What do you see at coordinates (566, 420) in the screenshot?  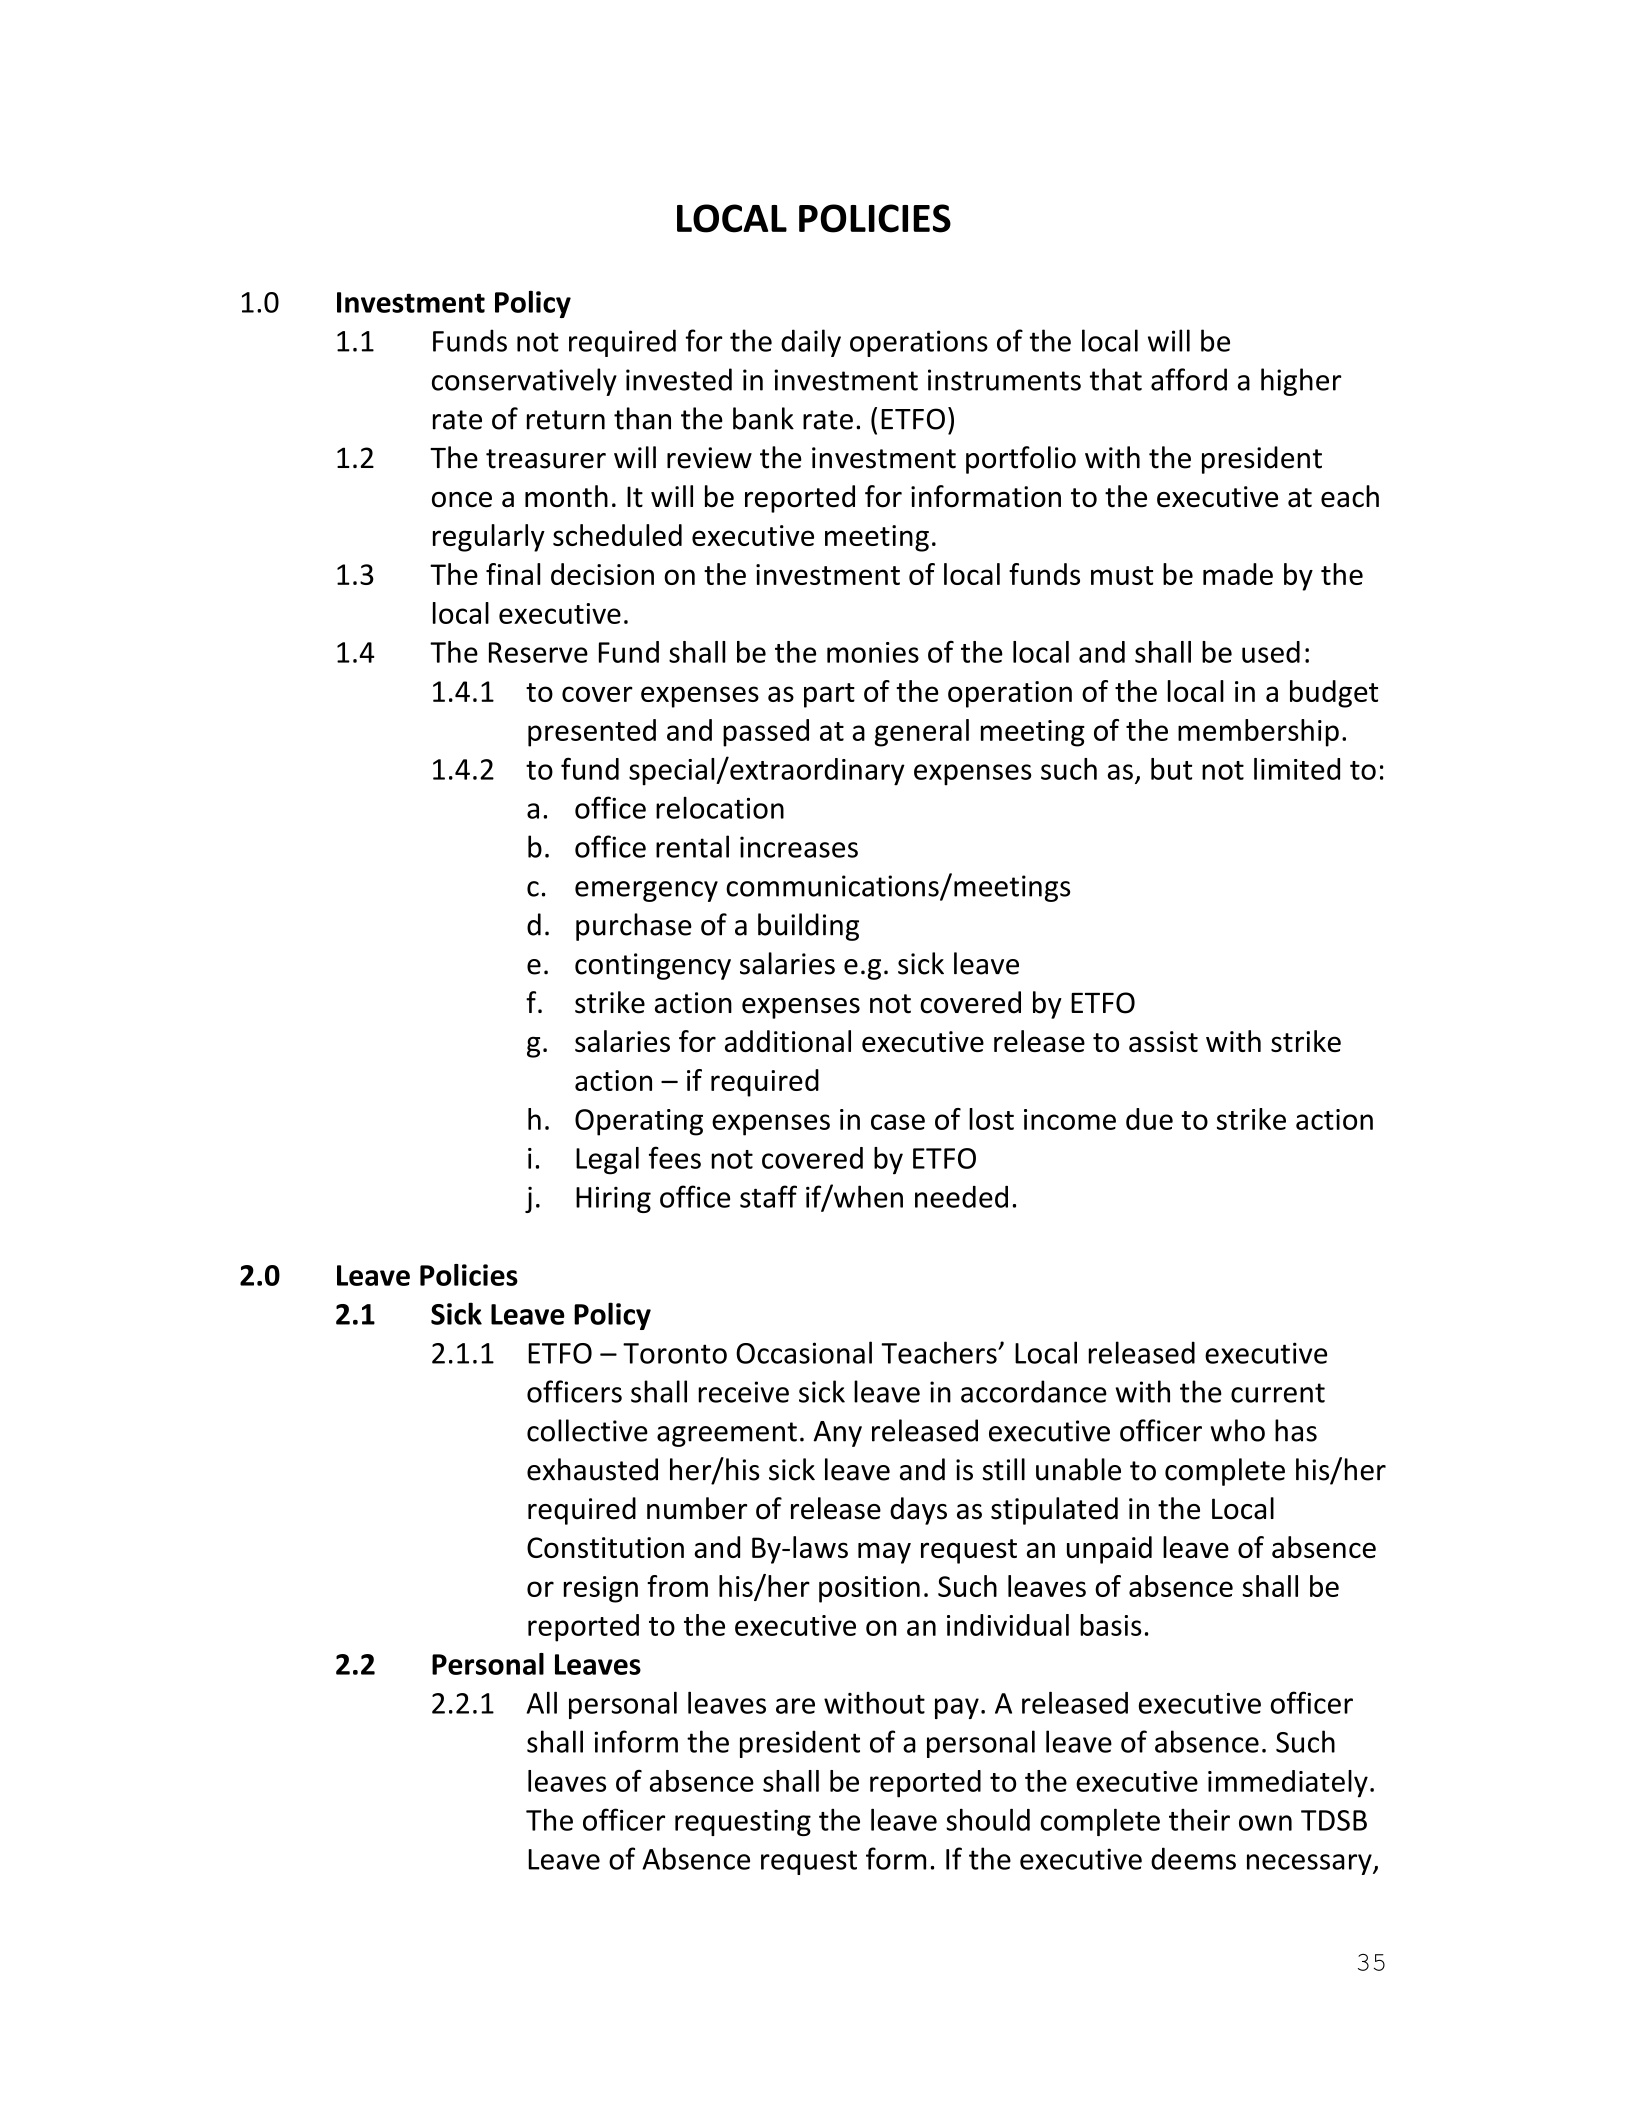 I see `return` at bounding box center [566, 420].
